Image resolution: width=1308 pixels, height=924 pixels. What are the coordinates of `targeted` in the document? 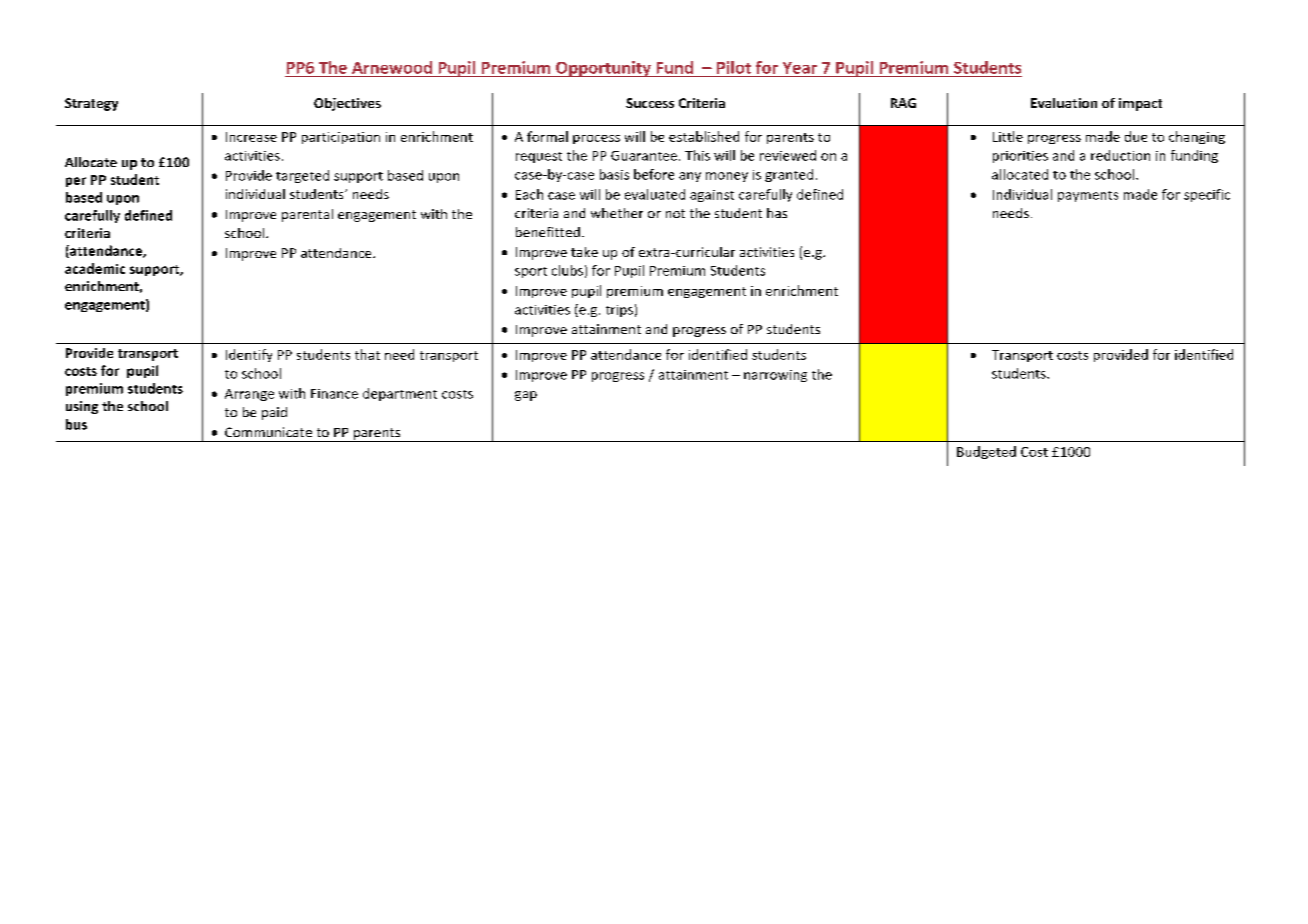 It's located at (302, 176).
